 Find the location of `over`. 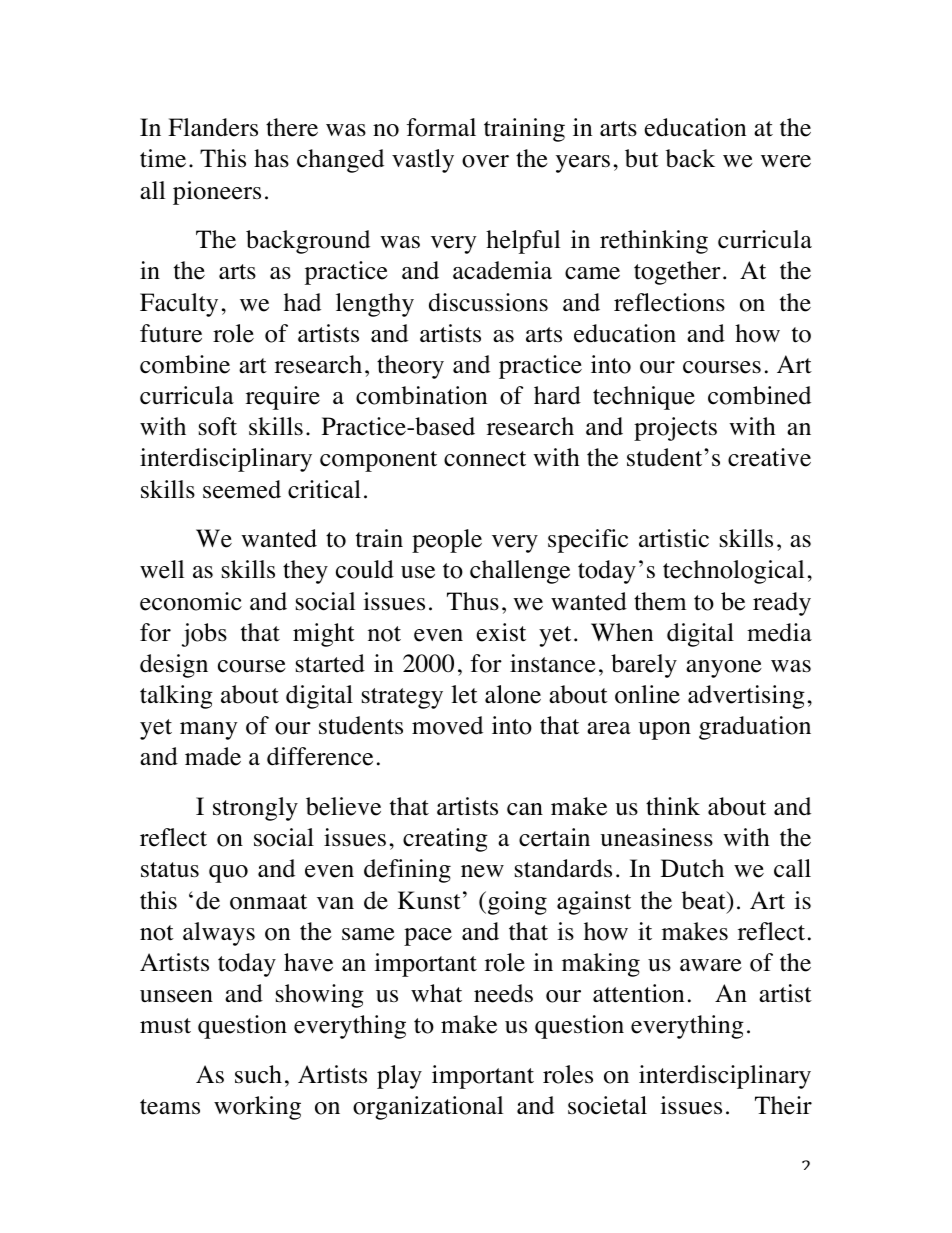

over is located at coordinates (485, 161).
